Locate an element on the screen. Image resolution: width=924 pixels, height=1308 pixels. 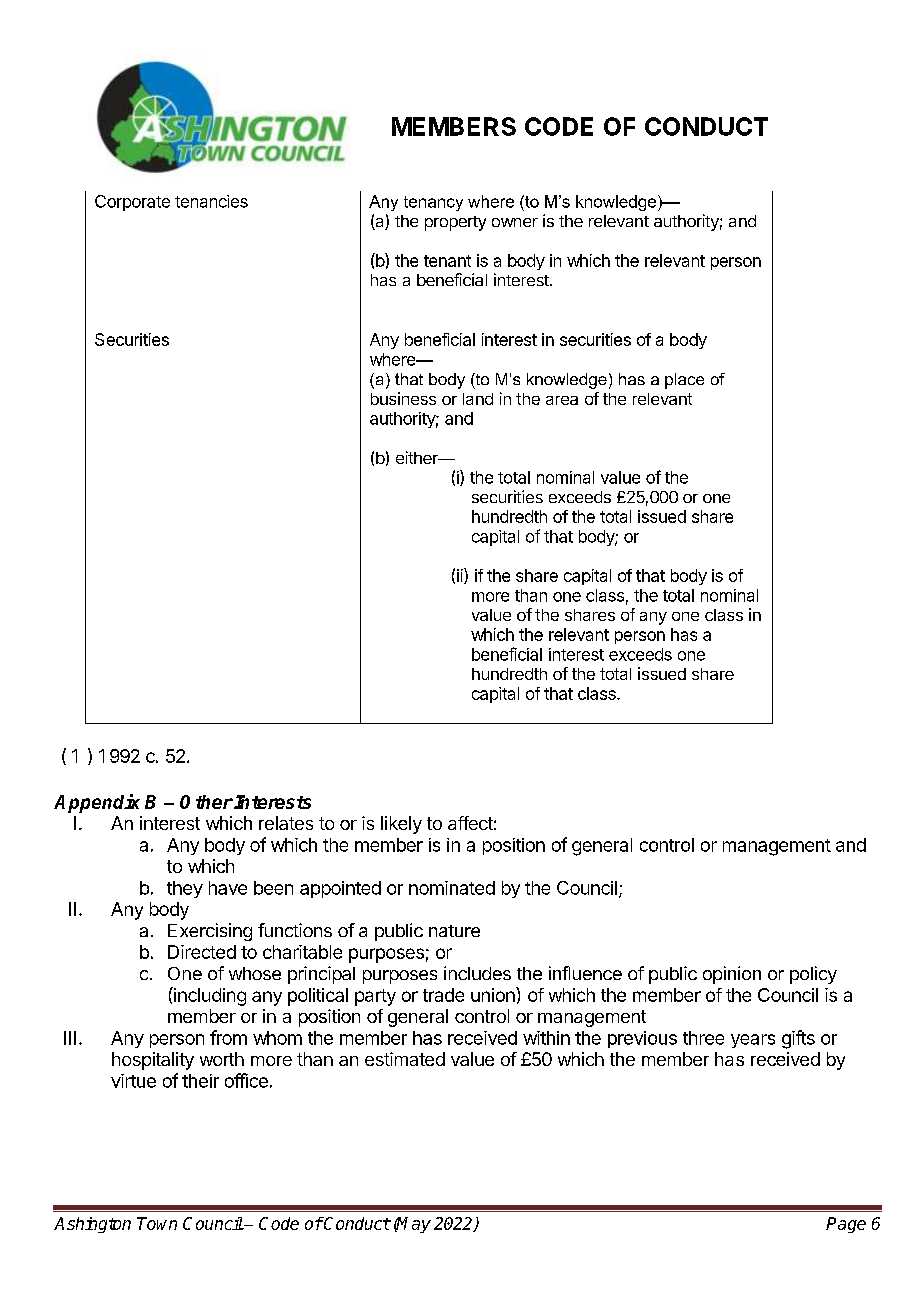
either is located at coordinates (418, 457).
